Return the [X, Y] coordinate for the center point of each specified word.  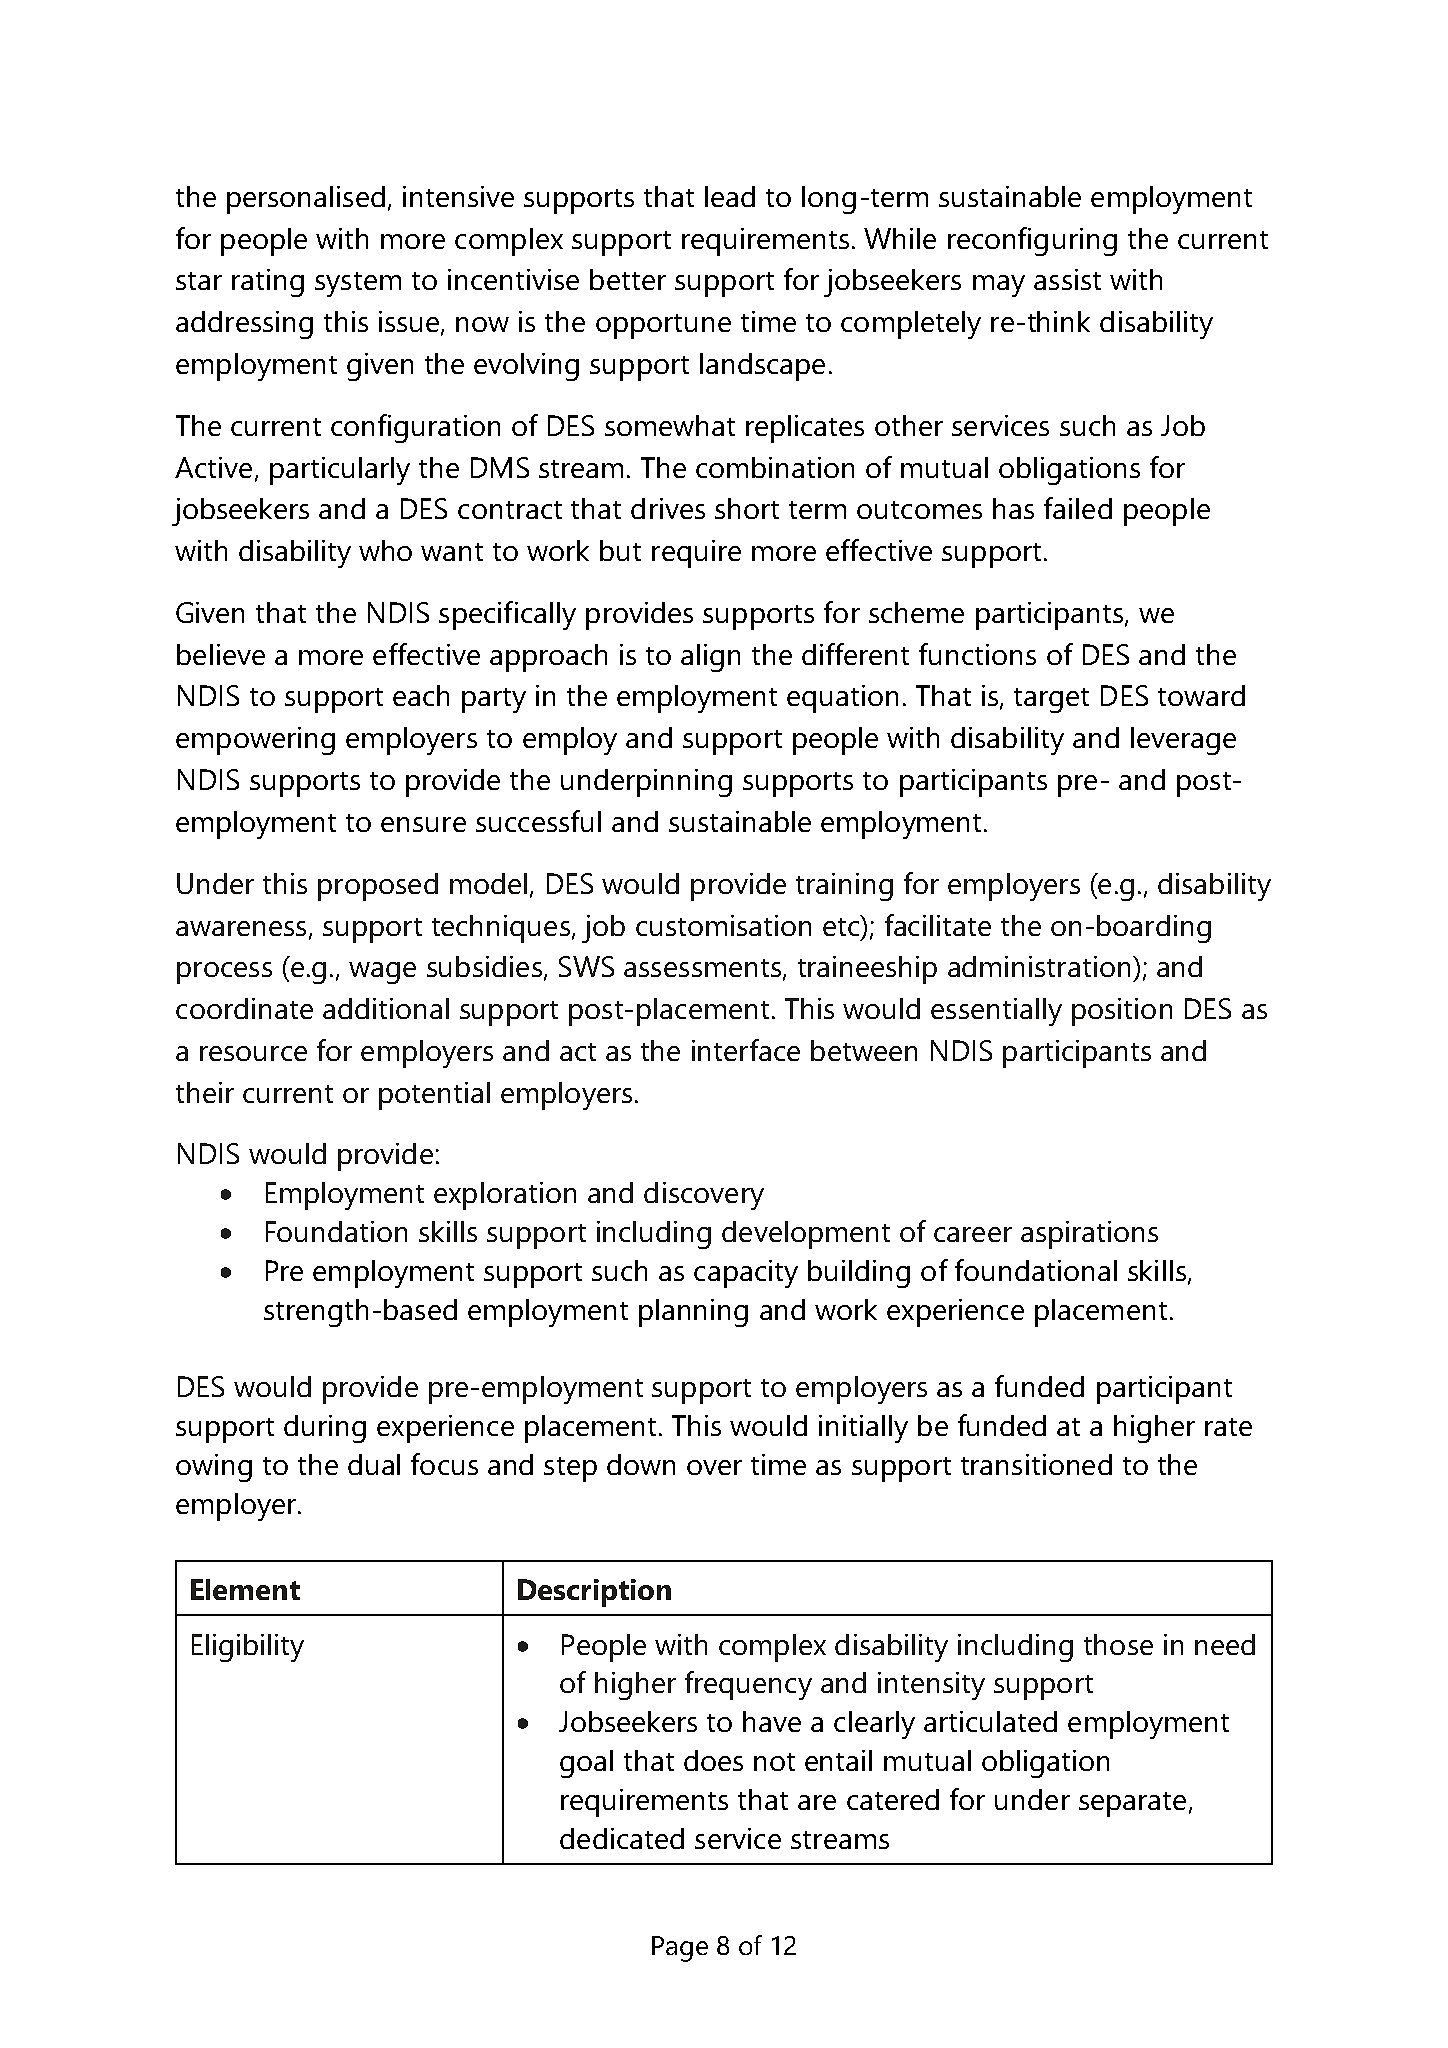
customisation [723, 925]
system [358, 284]
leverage [1183, 741]
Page [680, 1949]
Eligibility [248, 1648]
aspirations [1089, 1235]
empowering [255, 741]
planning [693, 1313]
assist [1067, 279]
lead [730, 196]
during [325, 1429]
